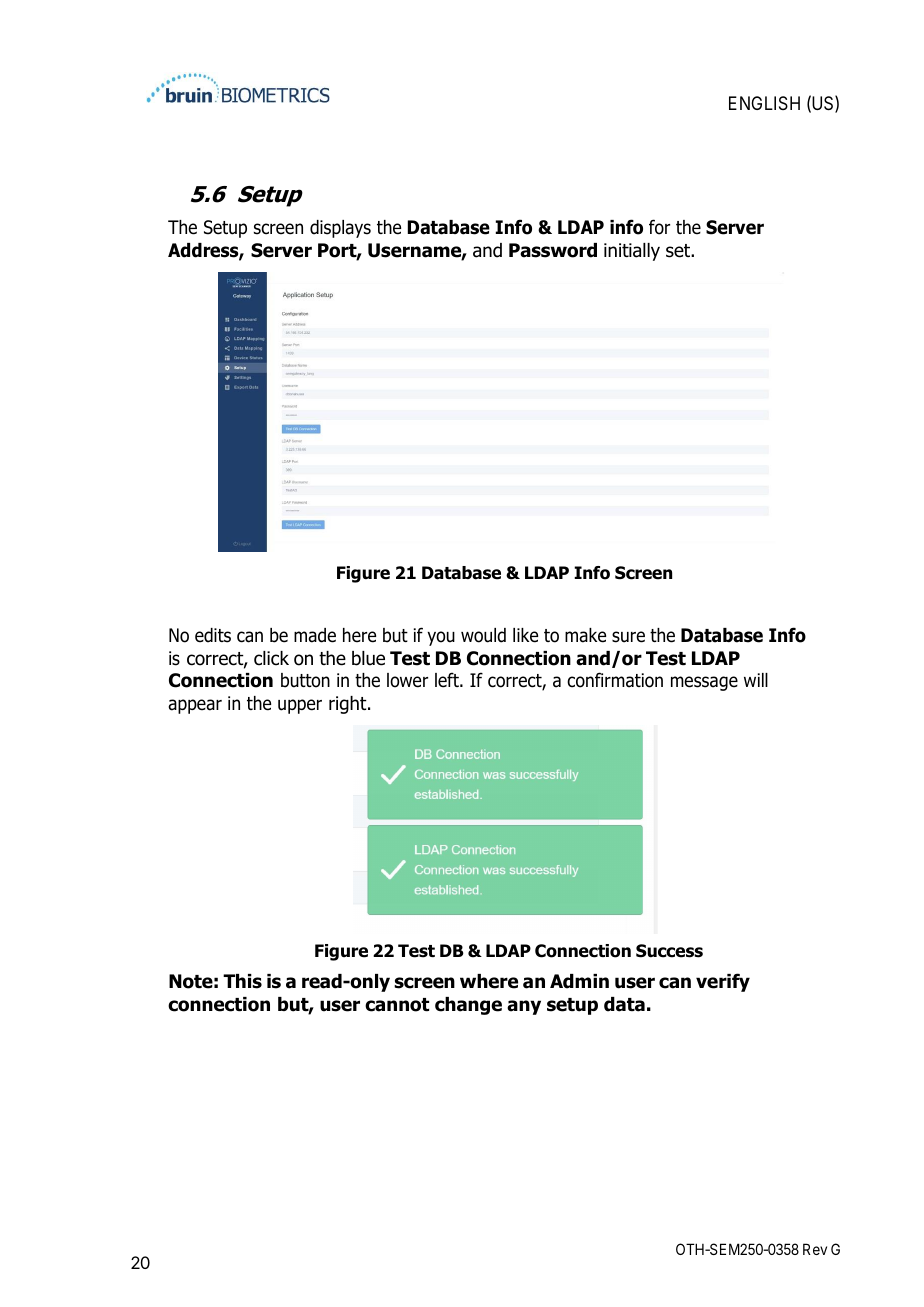  Describe the element at coordinates (524, 1007) in the document. I see `any` at that location.
